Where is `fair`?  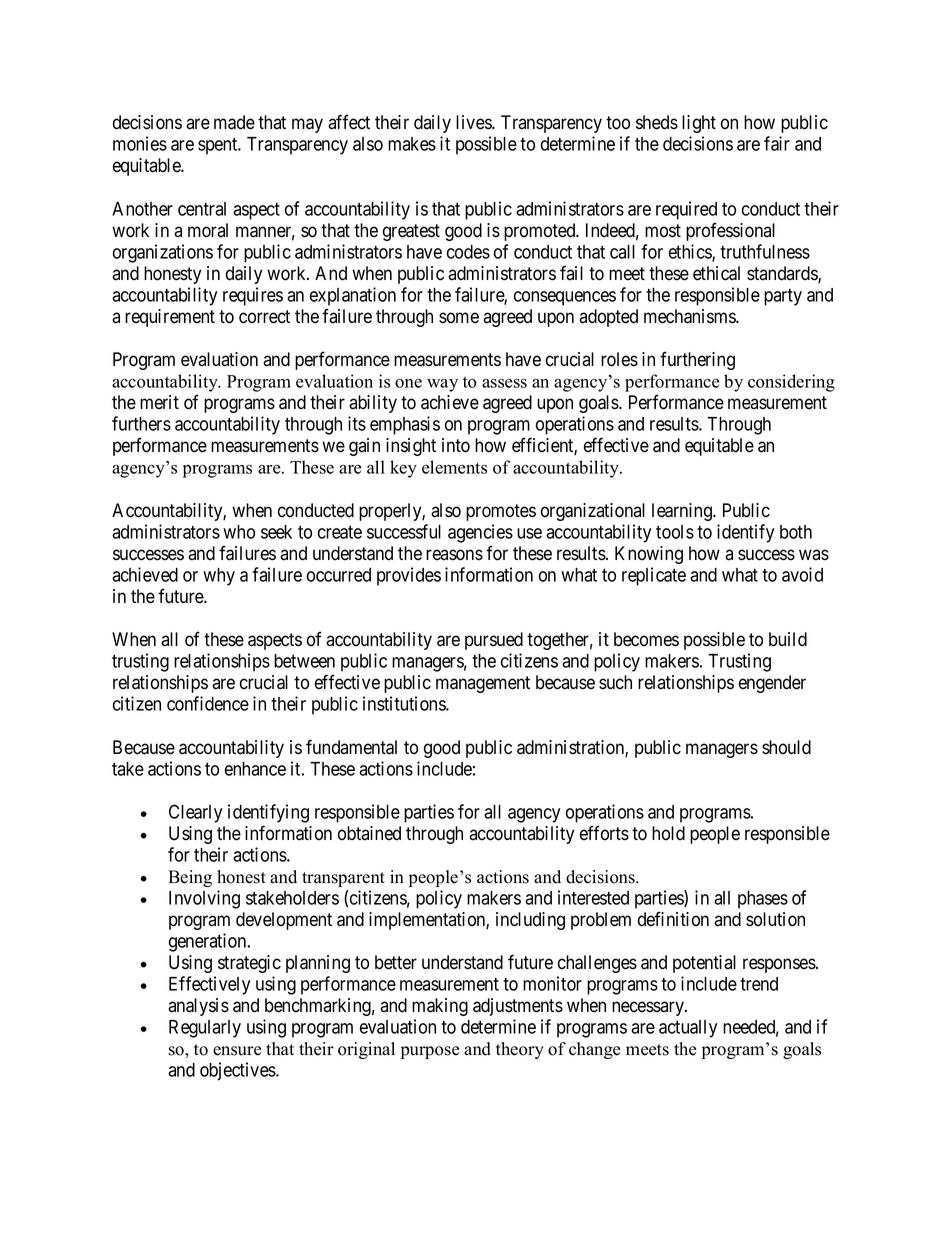
fair is located at coordinates (777, 143).
